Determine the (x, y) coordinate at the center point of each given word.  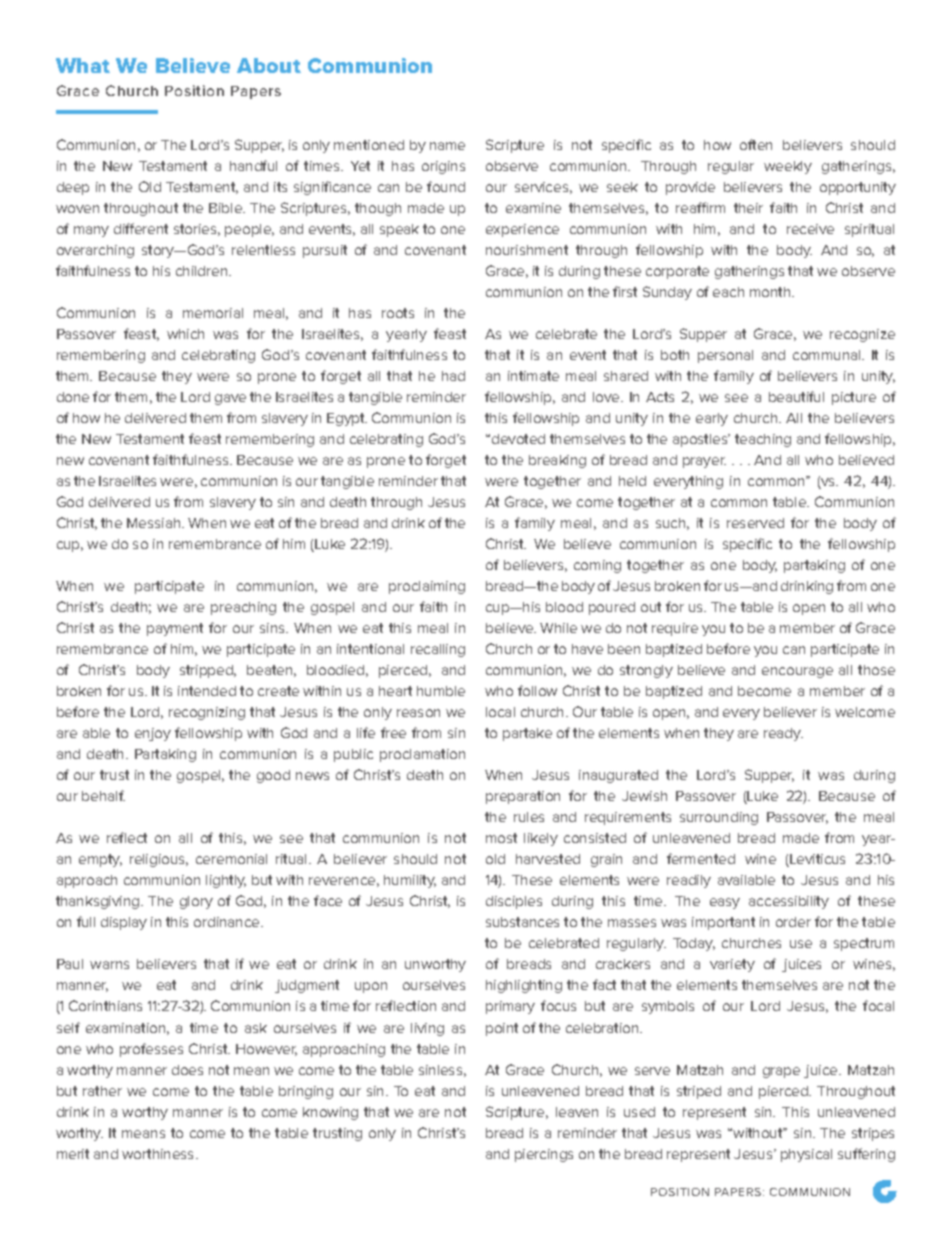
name (447, 146)
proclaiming (427, 587)
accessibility (789, 902)
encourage (797, 672)
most (501, 838)
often (756, 144)
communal (828, 355)
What (83, 65)
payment (175, 629)
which (185, 334)
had (453, 376)
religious (159, 860)
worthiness (159, 1154)
